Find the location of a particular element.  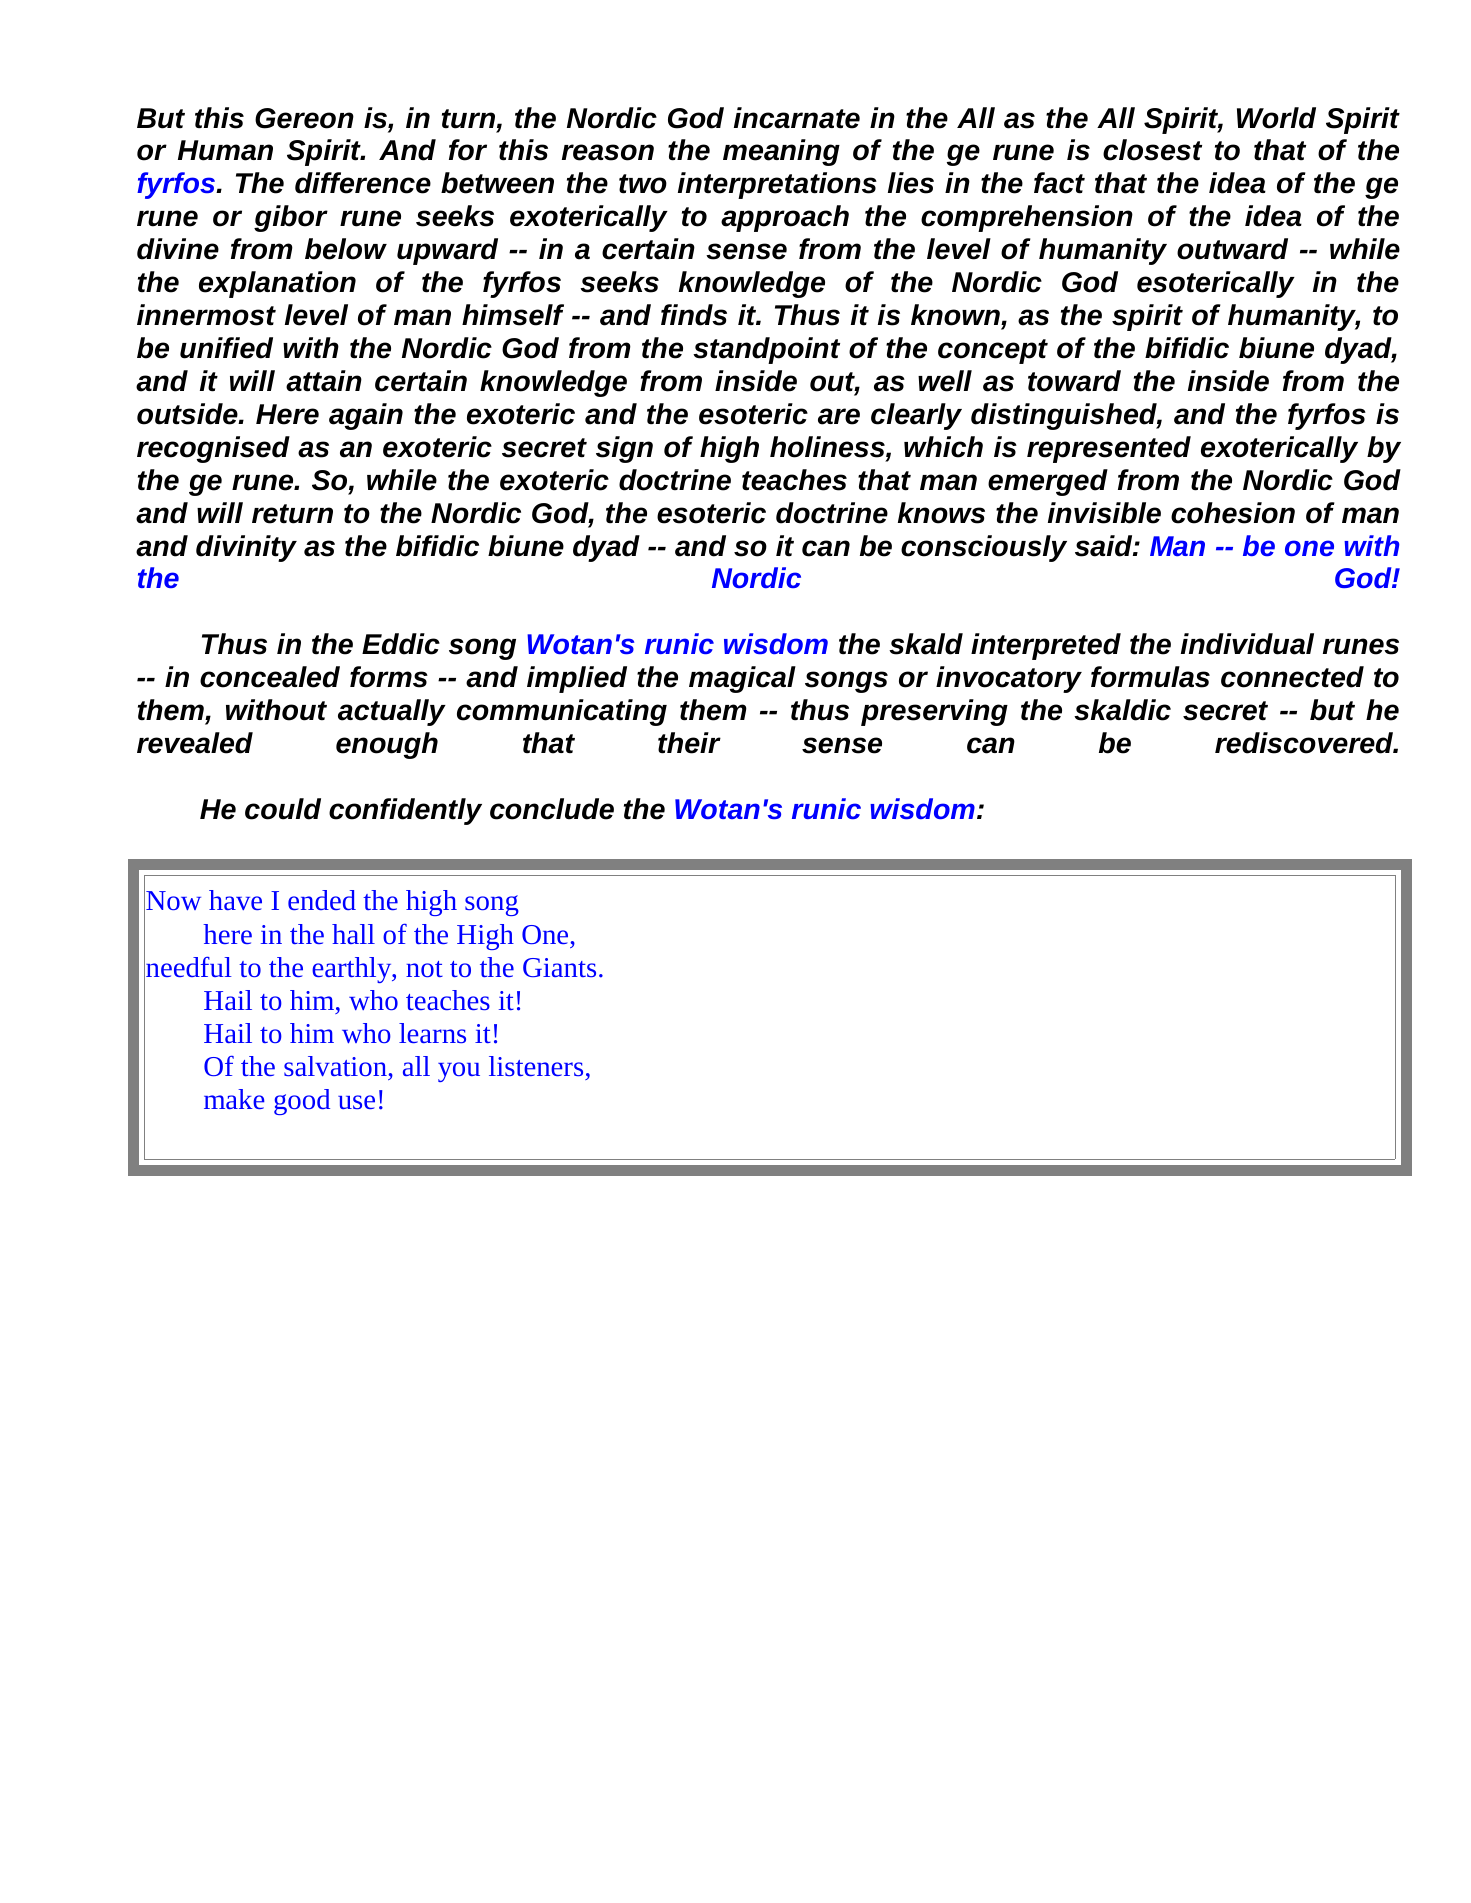

Giants is located at coordinates (559, 967).
